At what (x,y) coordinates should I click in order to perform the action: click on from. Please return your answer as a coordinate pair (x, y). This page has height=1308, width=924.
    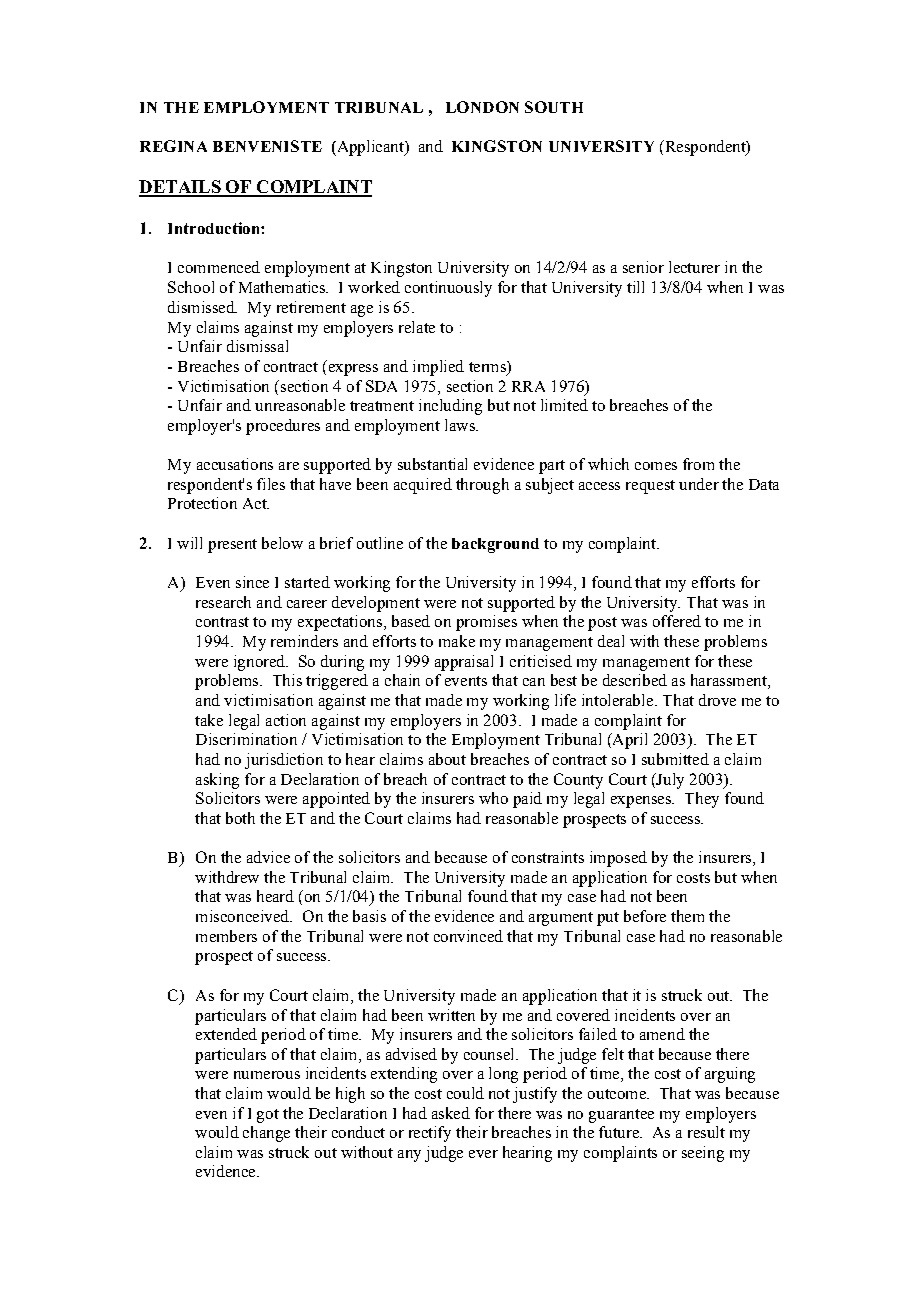
    Looking at the image, I should click on (698, 464).
